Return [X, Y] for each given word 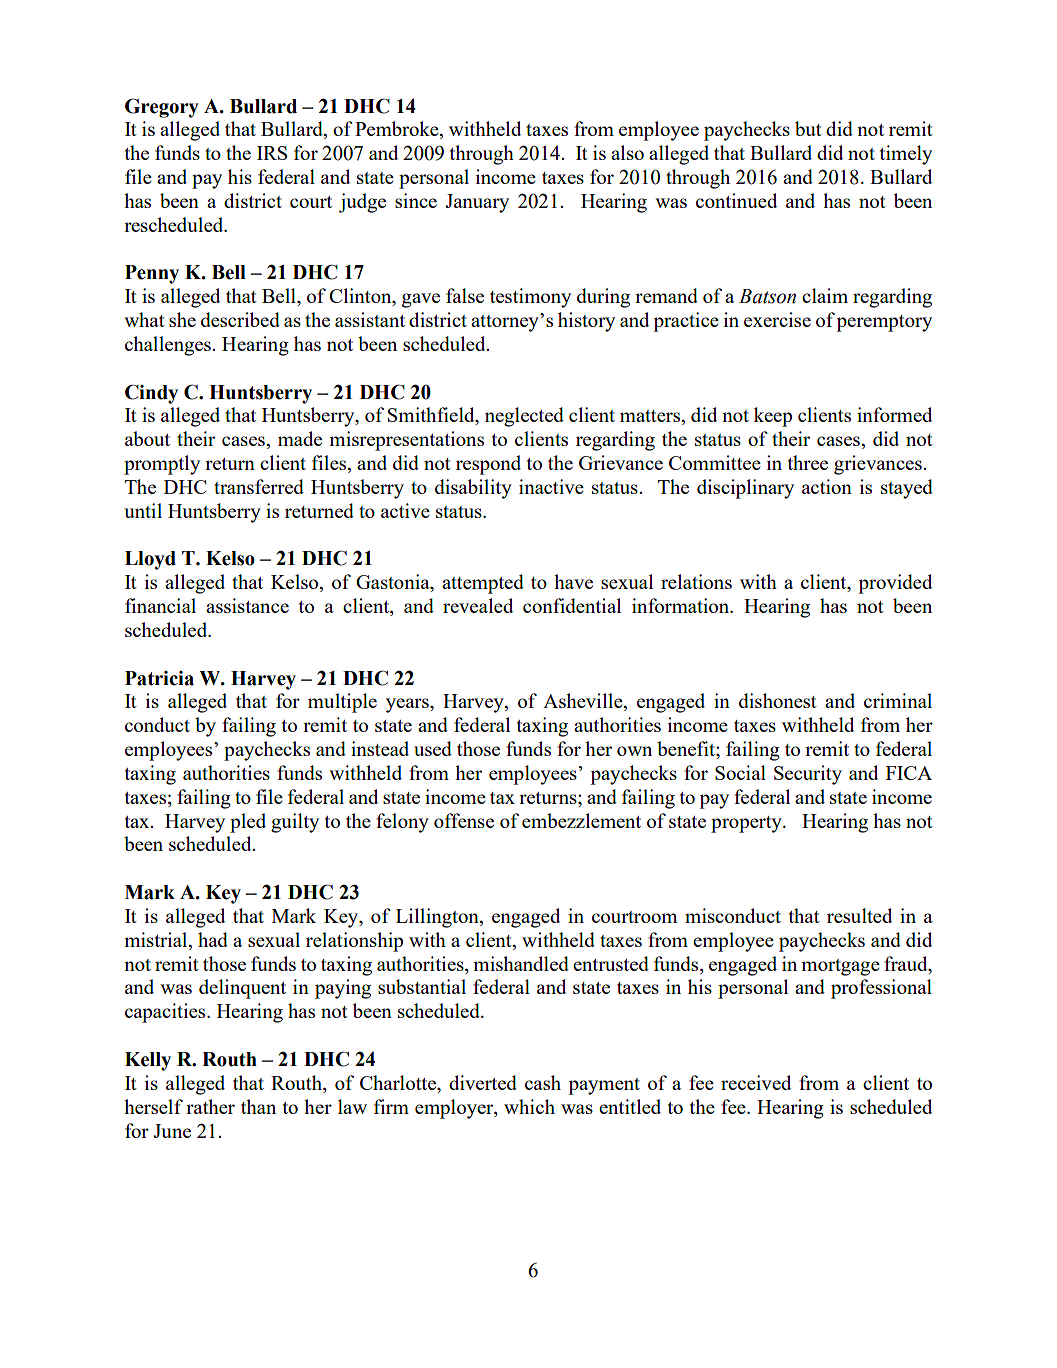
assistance [247, 605]
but [808, 128]
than [258, 1106]
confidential [572, 605]
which [529, 1106]
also [627, 152]
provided [895, 584]
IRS [272, 153]
